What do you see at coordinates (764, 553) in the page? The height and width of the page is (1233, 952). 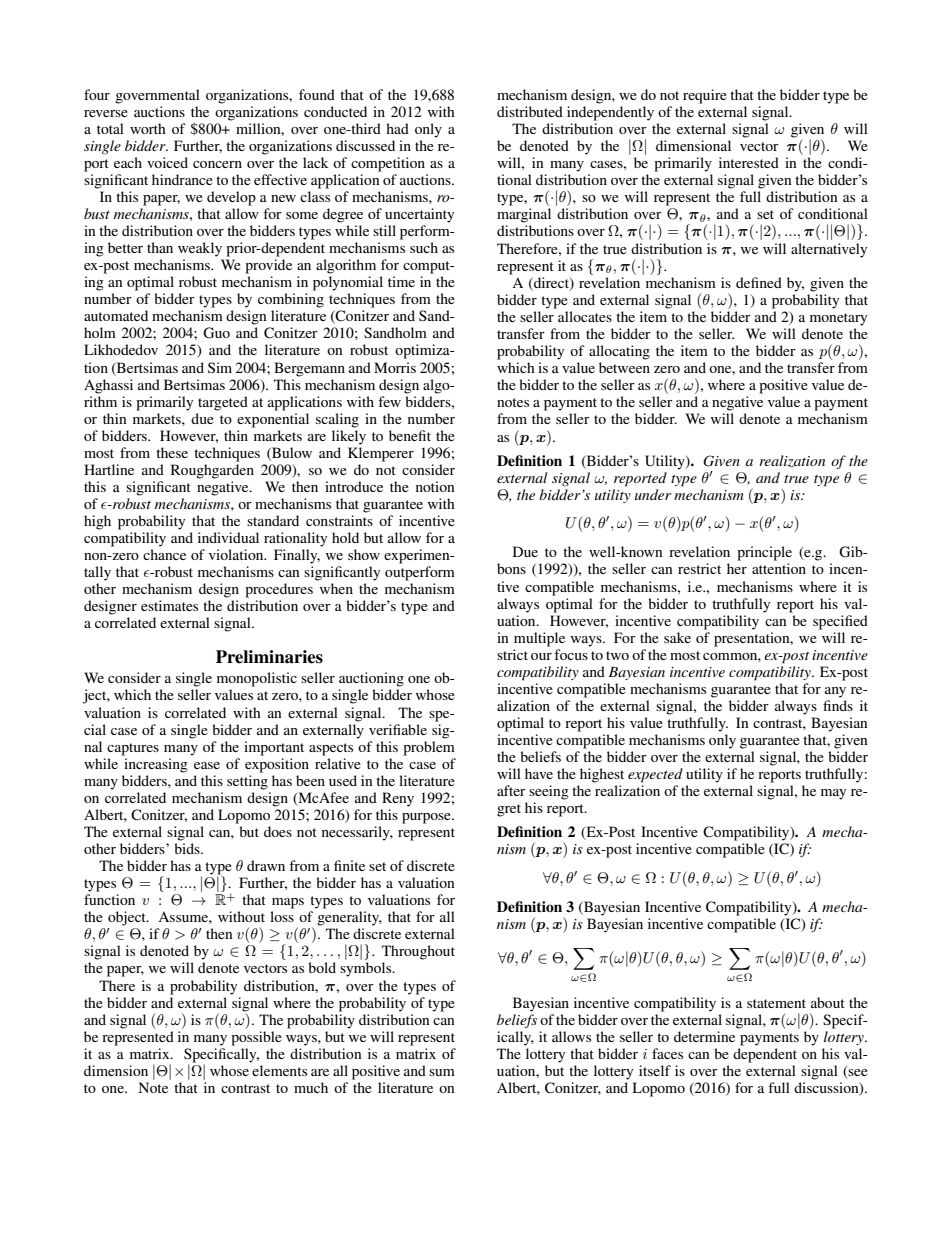 I see `principle` at bounding box center [764, 553].
